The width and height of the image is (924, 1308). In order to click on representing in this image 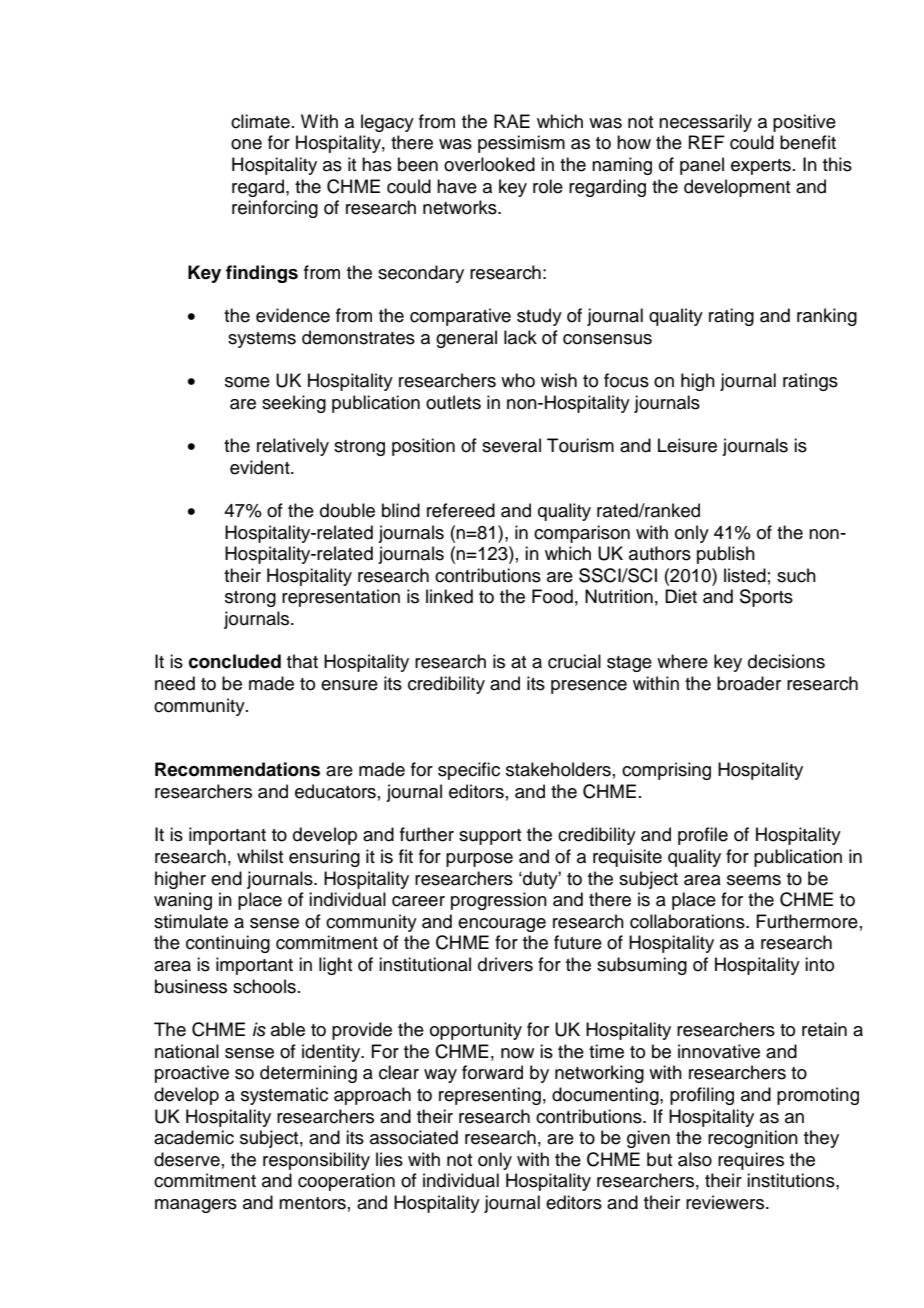, I will do `click(490, 1096)`.
